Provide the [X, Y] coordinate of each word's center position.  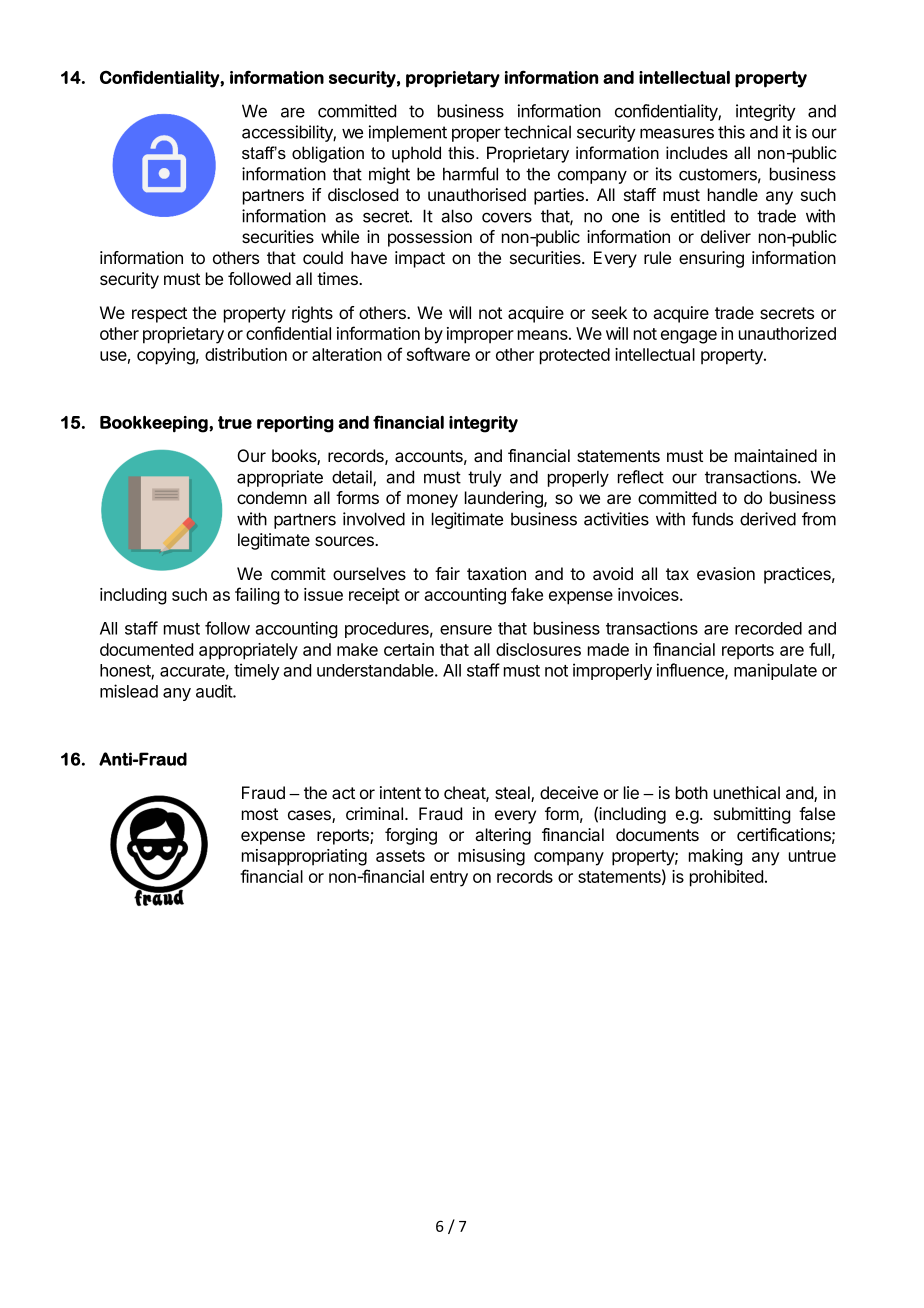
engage [689, 337]
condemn [272, 497]
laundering [505, 499]
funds [712, 519]
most [260, 814]
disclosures [538, 649]
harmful [470, 174]
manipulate [775, 671]
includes [697, 152]
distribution [246, 354]
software [438, 354]
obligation [328, 154]
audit [215, 691]
